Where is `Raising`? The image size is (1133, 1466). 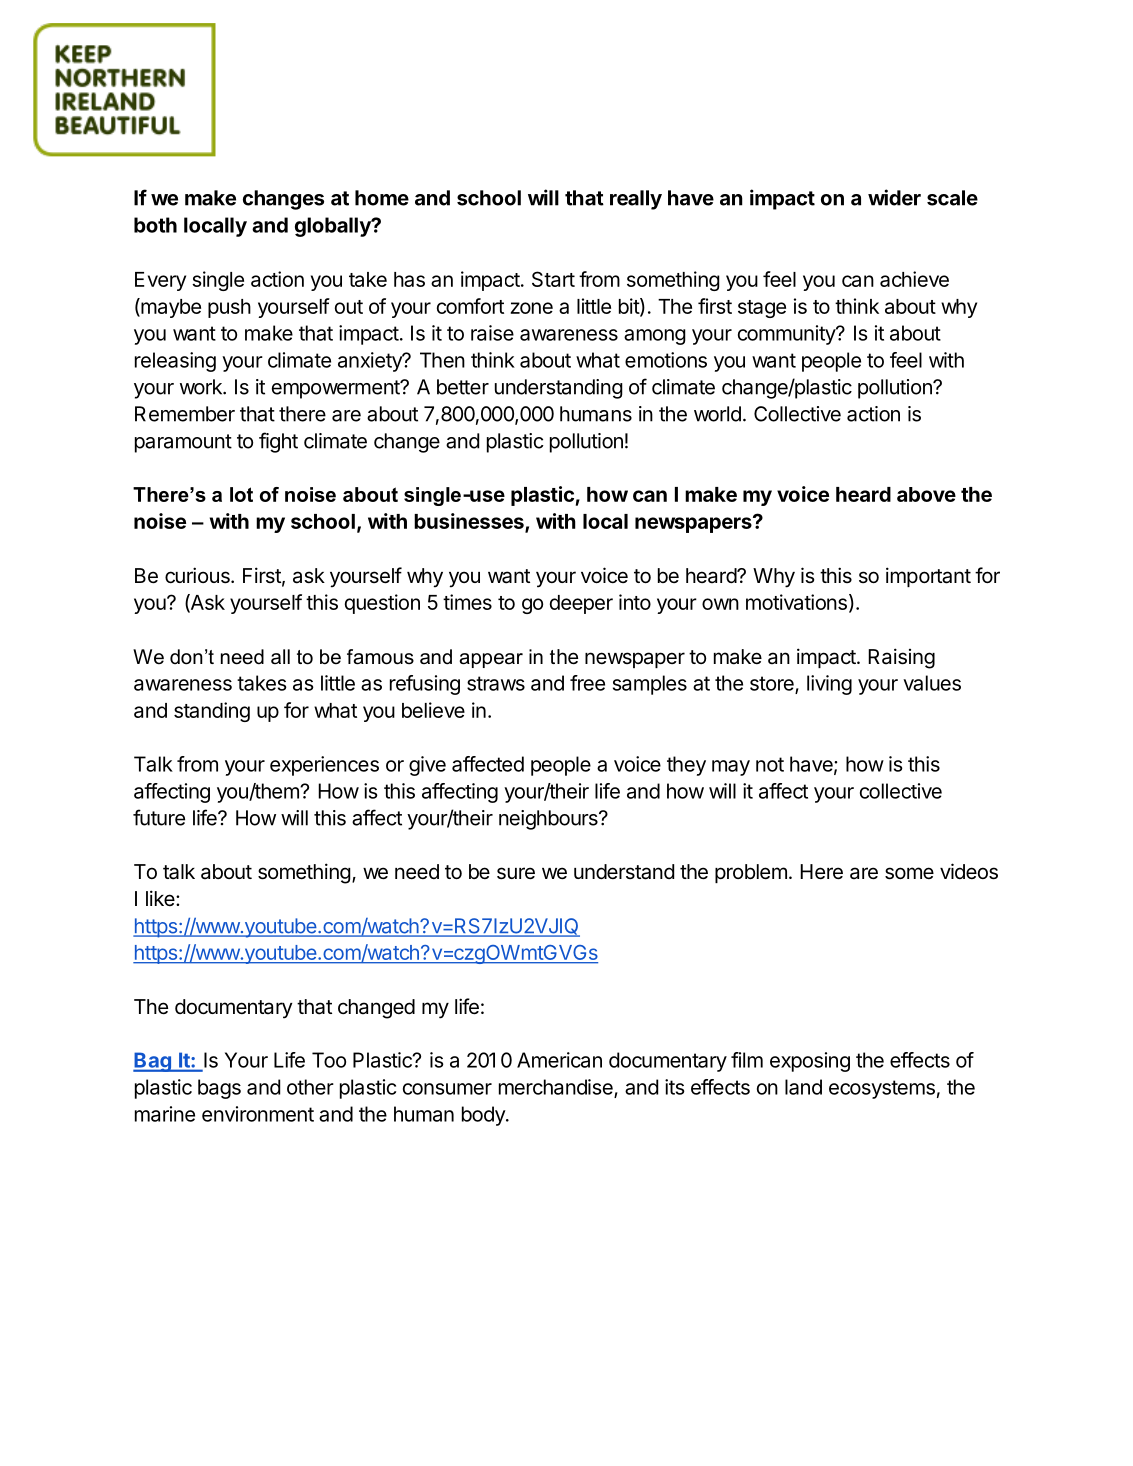
Raising is located at coordinates (901, 658).
